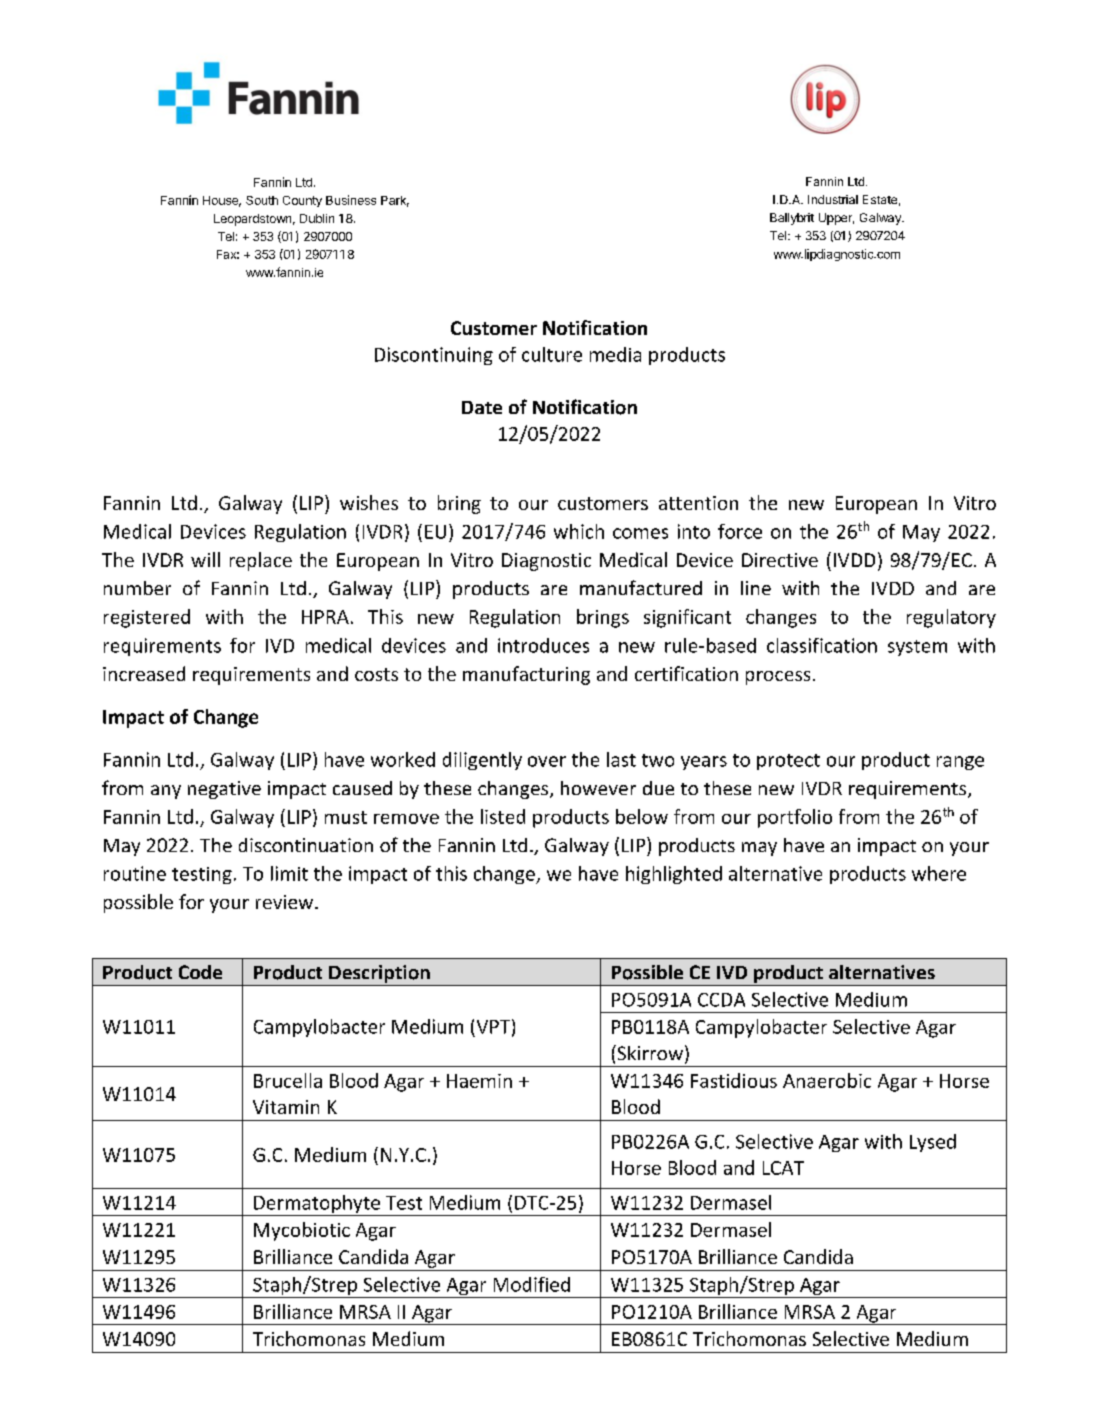 The width and height of the document is (1103, 1427). What do you see at coordinates (532, 1284) in the document?
I see `Modified` at bounding box center [532, 1284].
